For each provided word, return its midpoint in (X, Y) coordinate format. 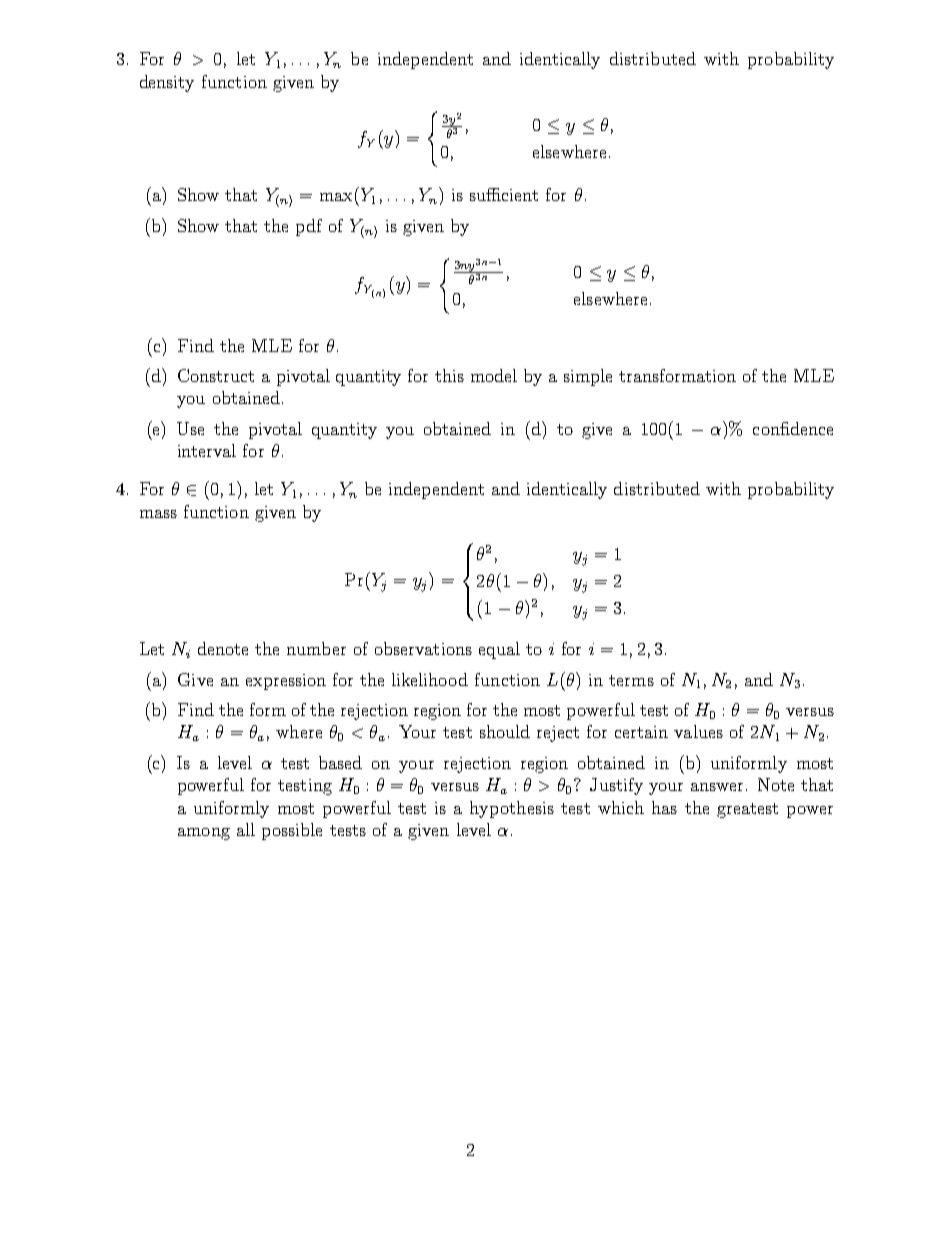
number (316, 648)
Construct (216, 375)
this (449, 375)
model (494, 375)
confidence (793, 428)
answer (717, 787)
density (167, 83)
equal (499, 650)
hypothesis (512, 809)
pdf (309, 227)
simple (588, 377)
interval (207, 450)
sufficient (504, 194)
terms (631, 680)
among (204, 834)
